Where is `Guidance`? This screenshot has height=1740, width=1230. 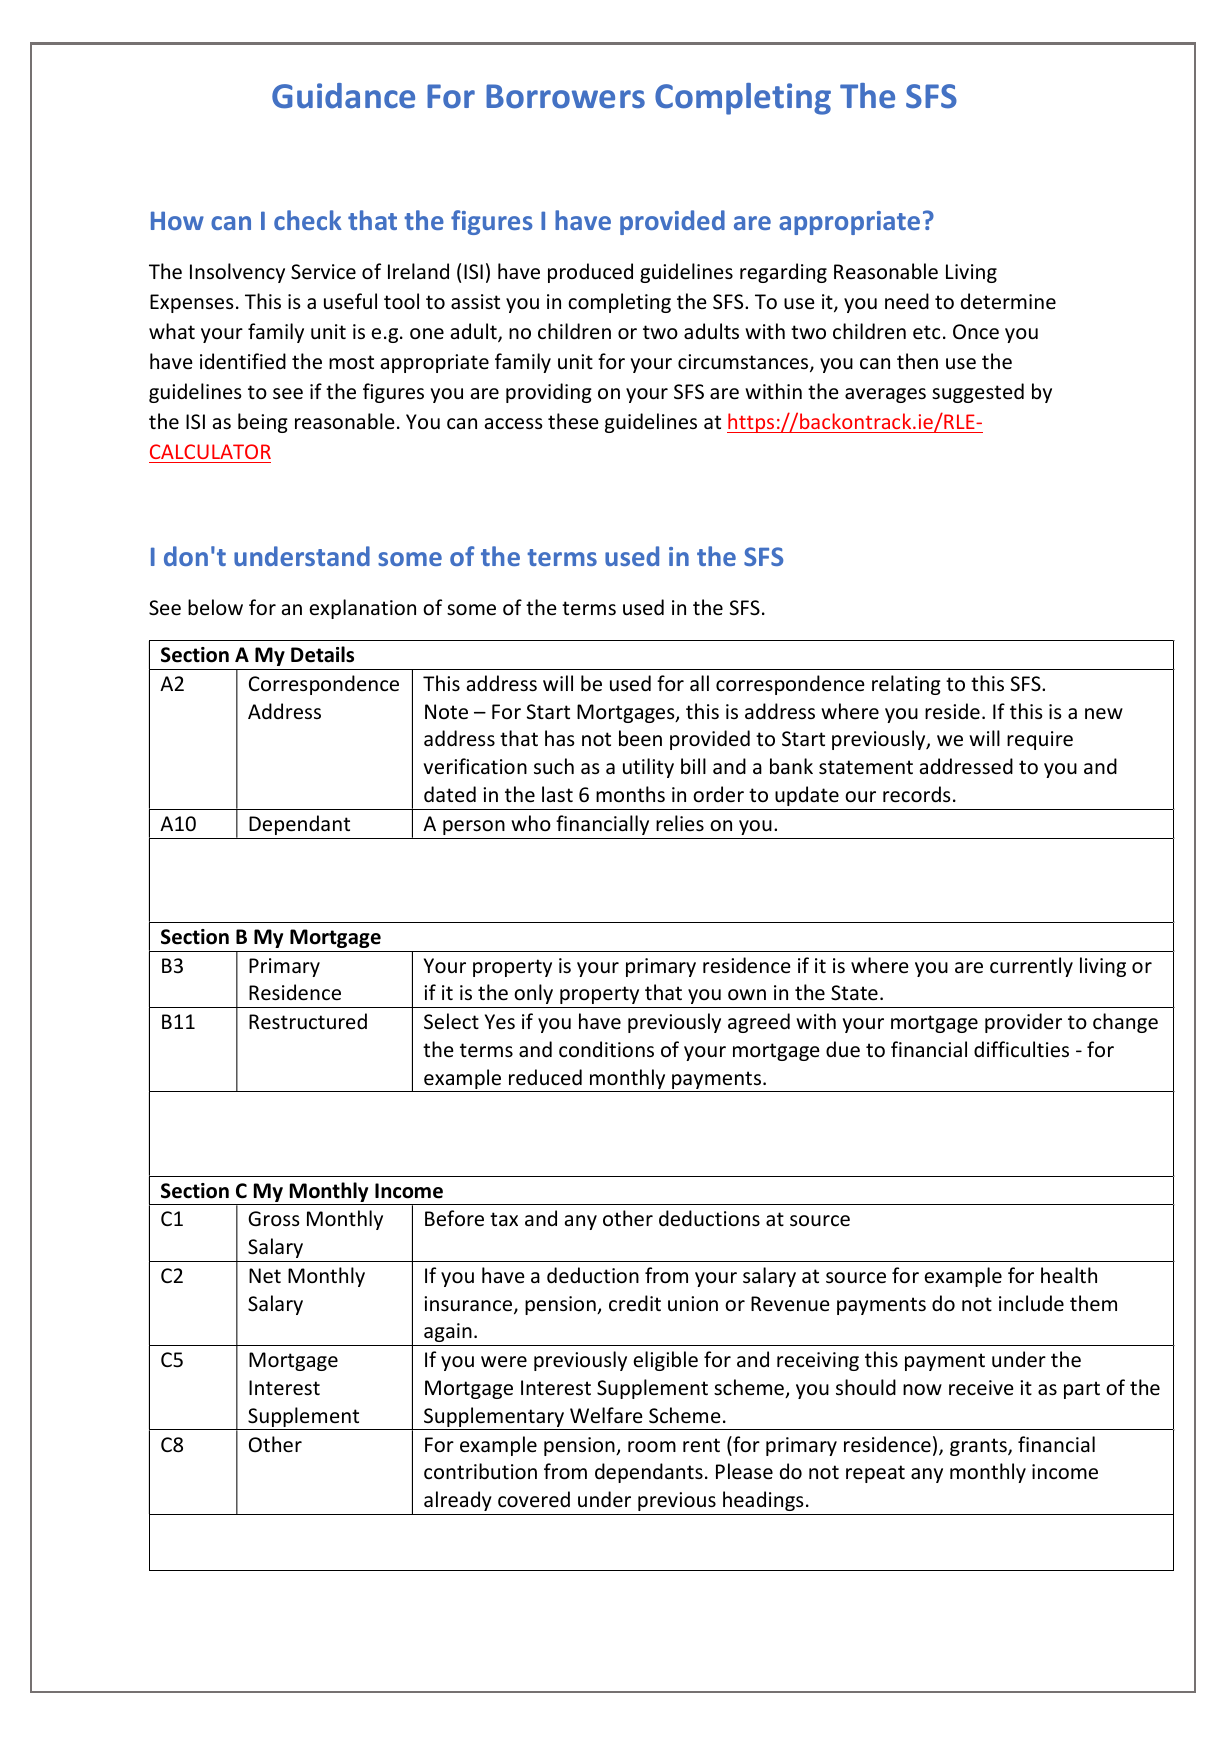
Guidance is located at coordinates (343, 96).
